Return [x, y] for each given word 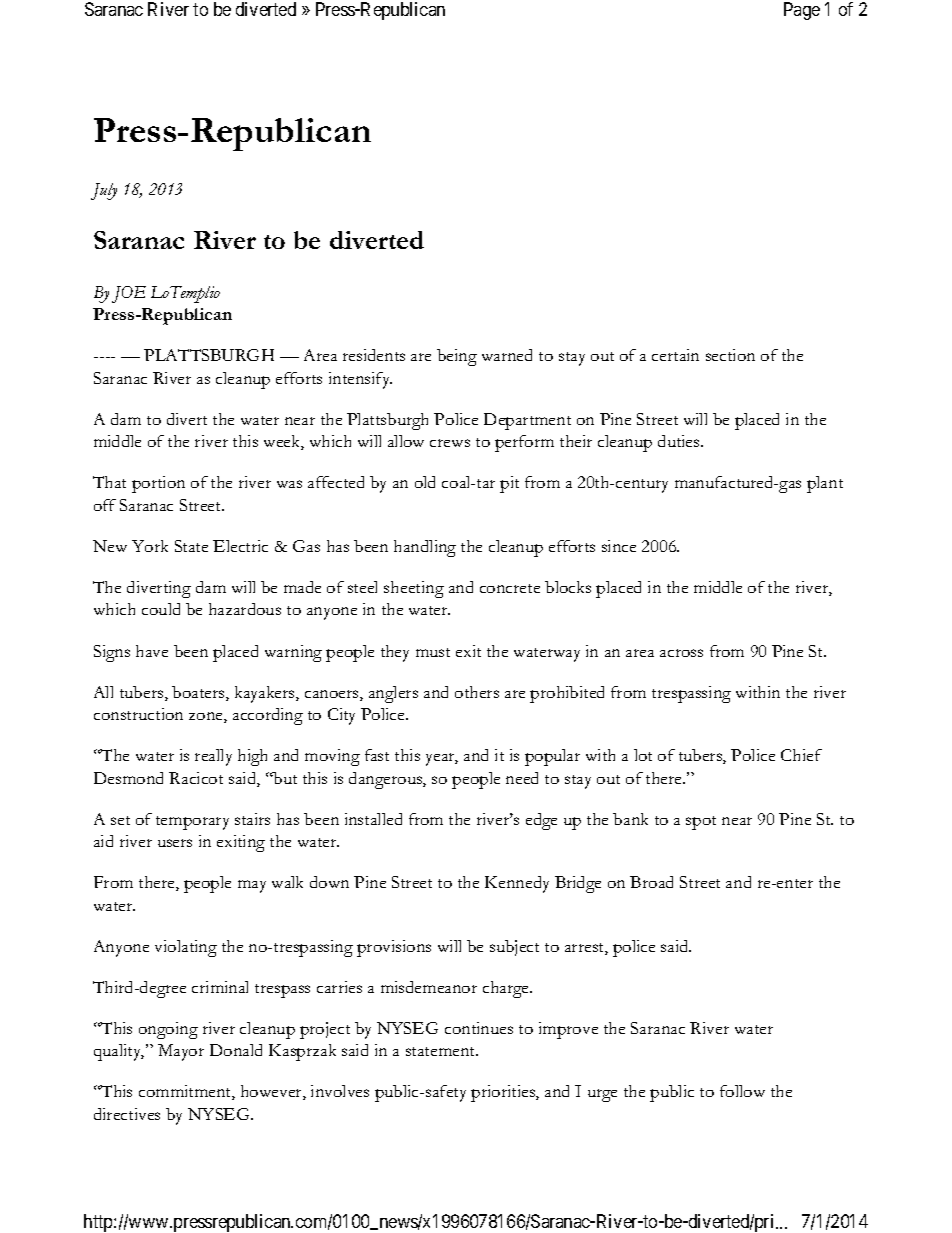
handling [425, 548]
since [619, 546]
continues [479, 1028]
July [104, 191]
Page [802, 11]
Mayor [181, 1052]
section [730, 355]
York [150, 546]
